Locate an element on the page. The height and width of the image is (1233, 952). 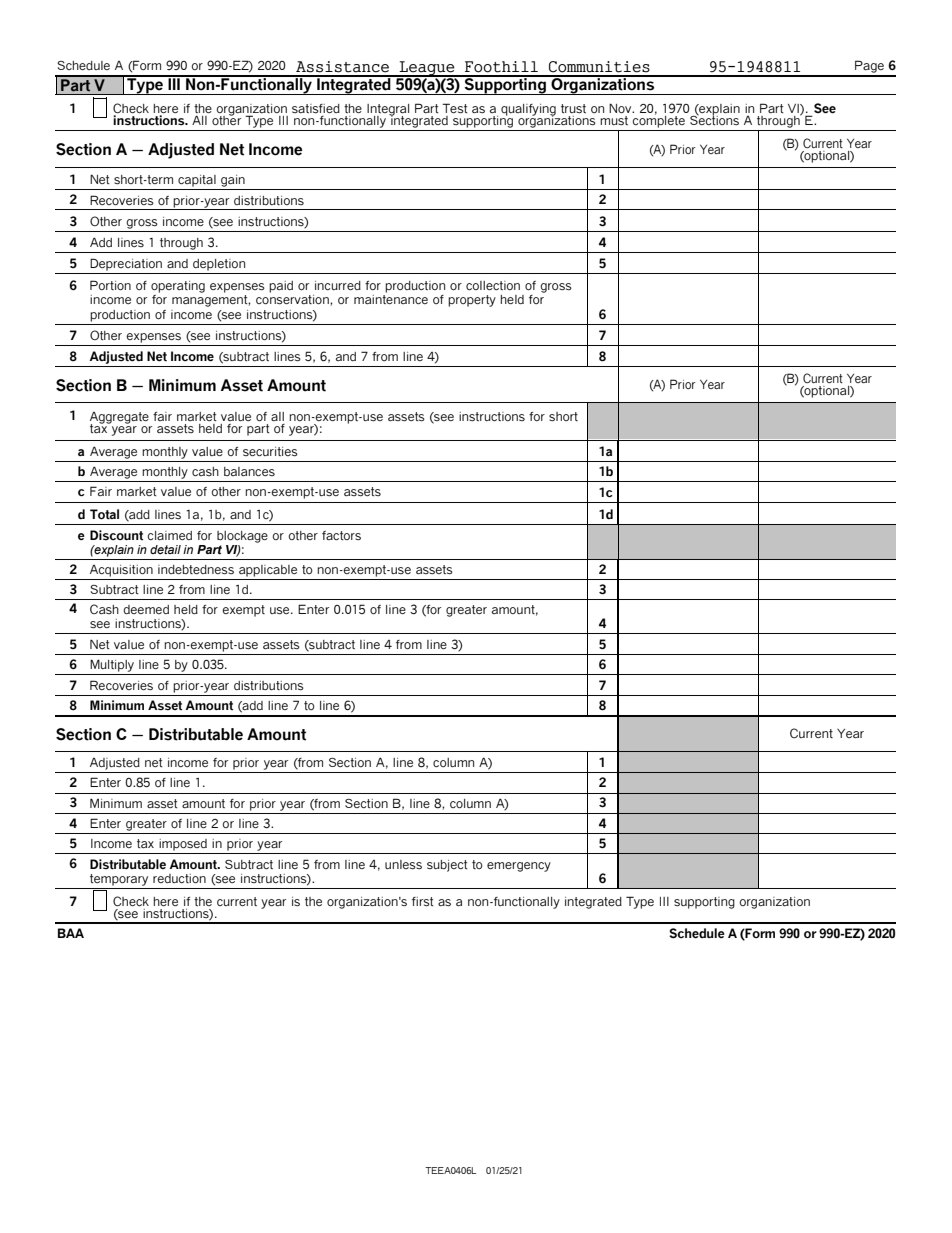
incurred is located at coordinates (338, 285).
